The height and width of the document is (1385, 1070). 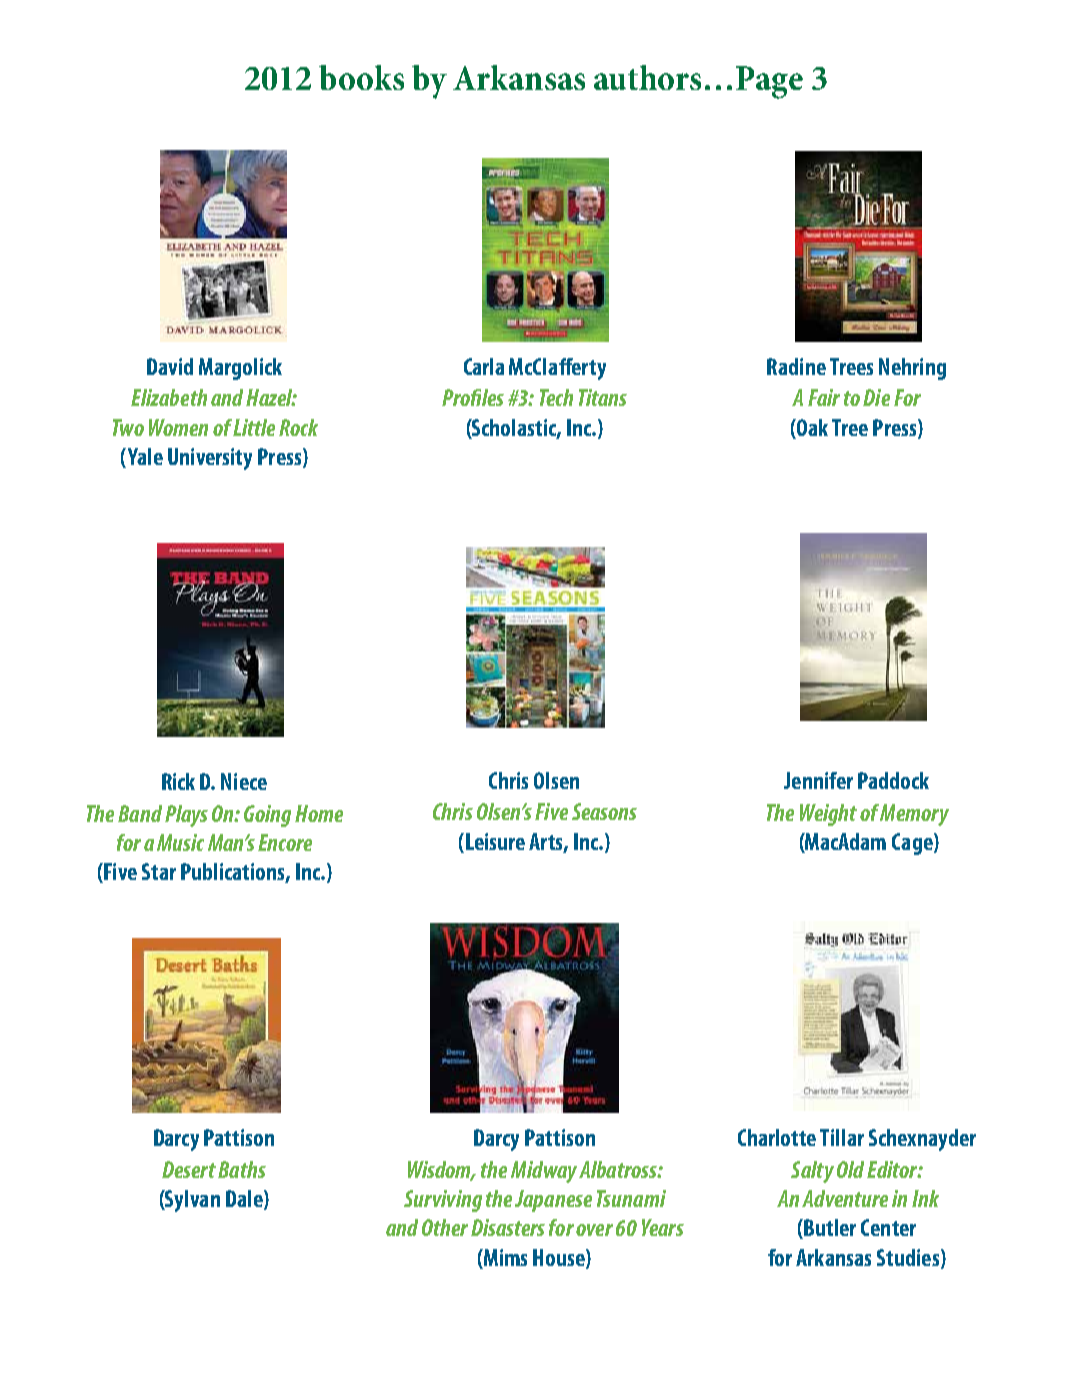 What do you see at coordinates (818, 780) in the document?
I see `Jennifer` at bounding box center [818, 780].
